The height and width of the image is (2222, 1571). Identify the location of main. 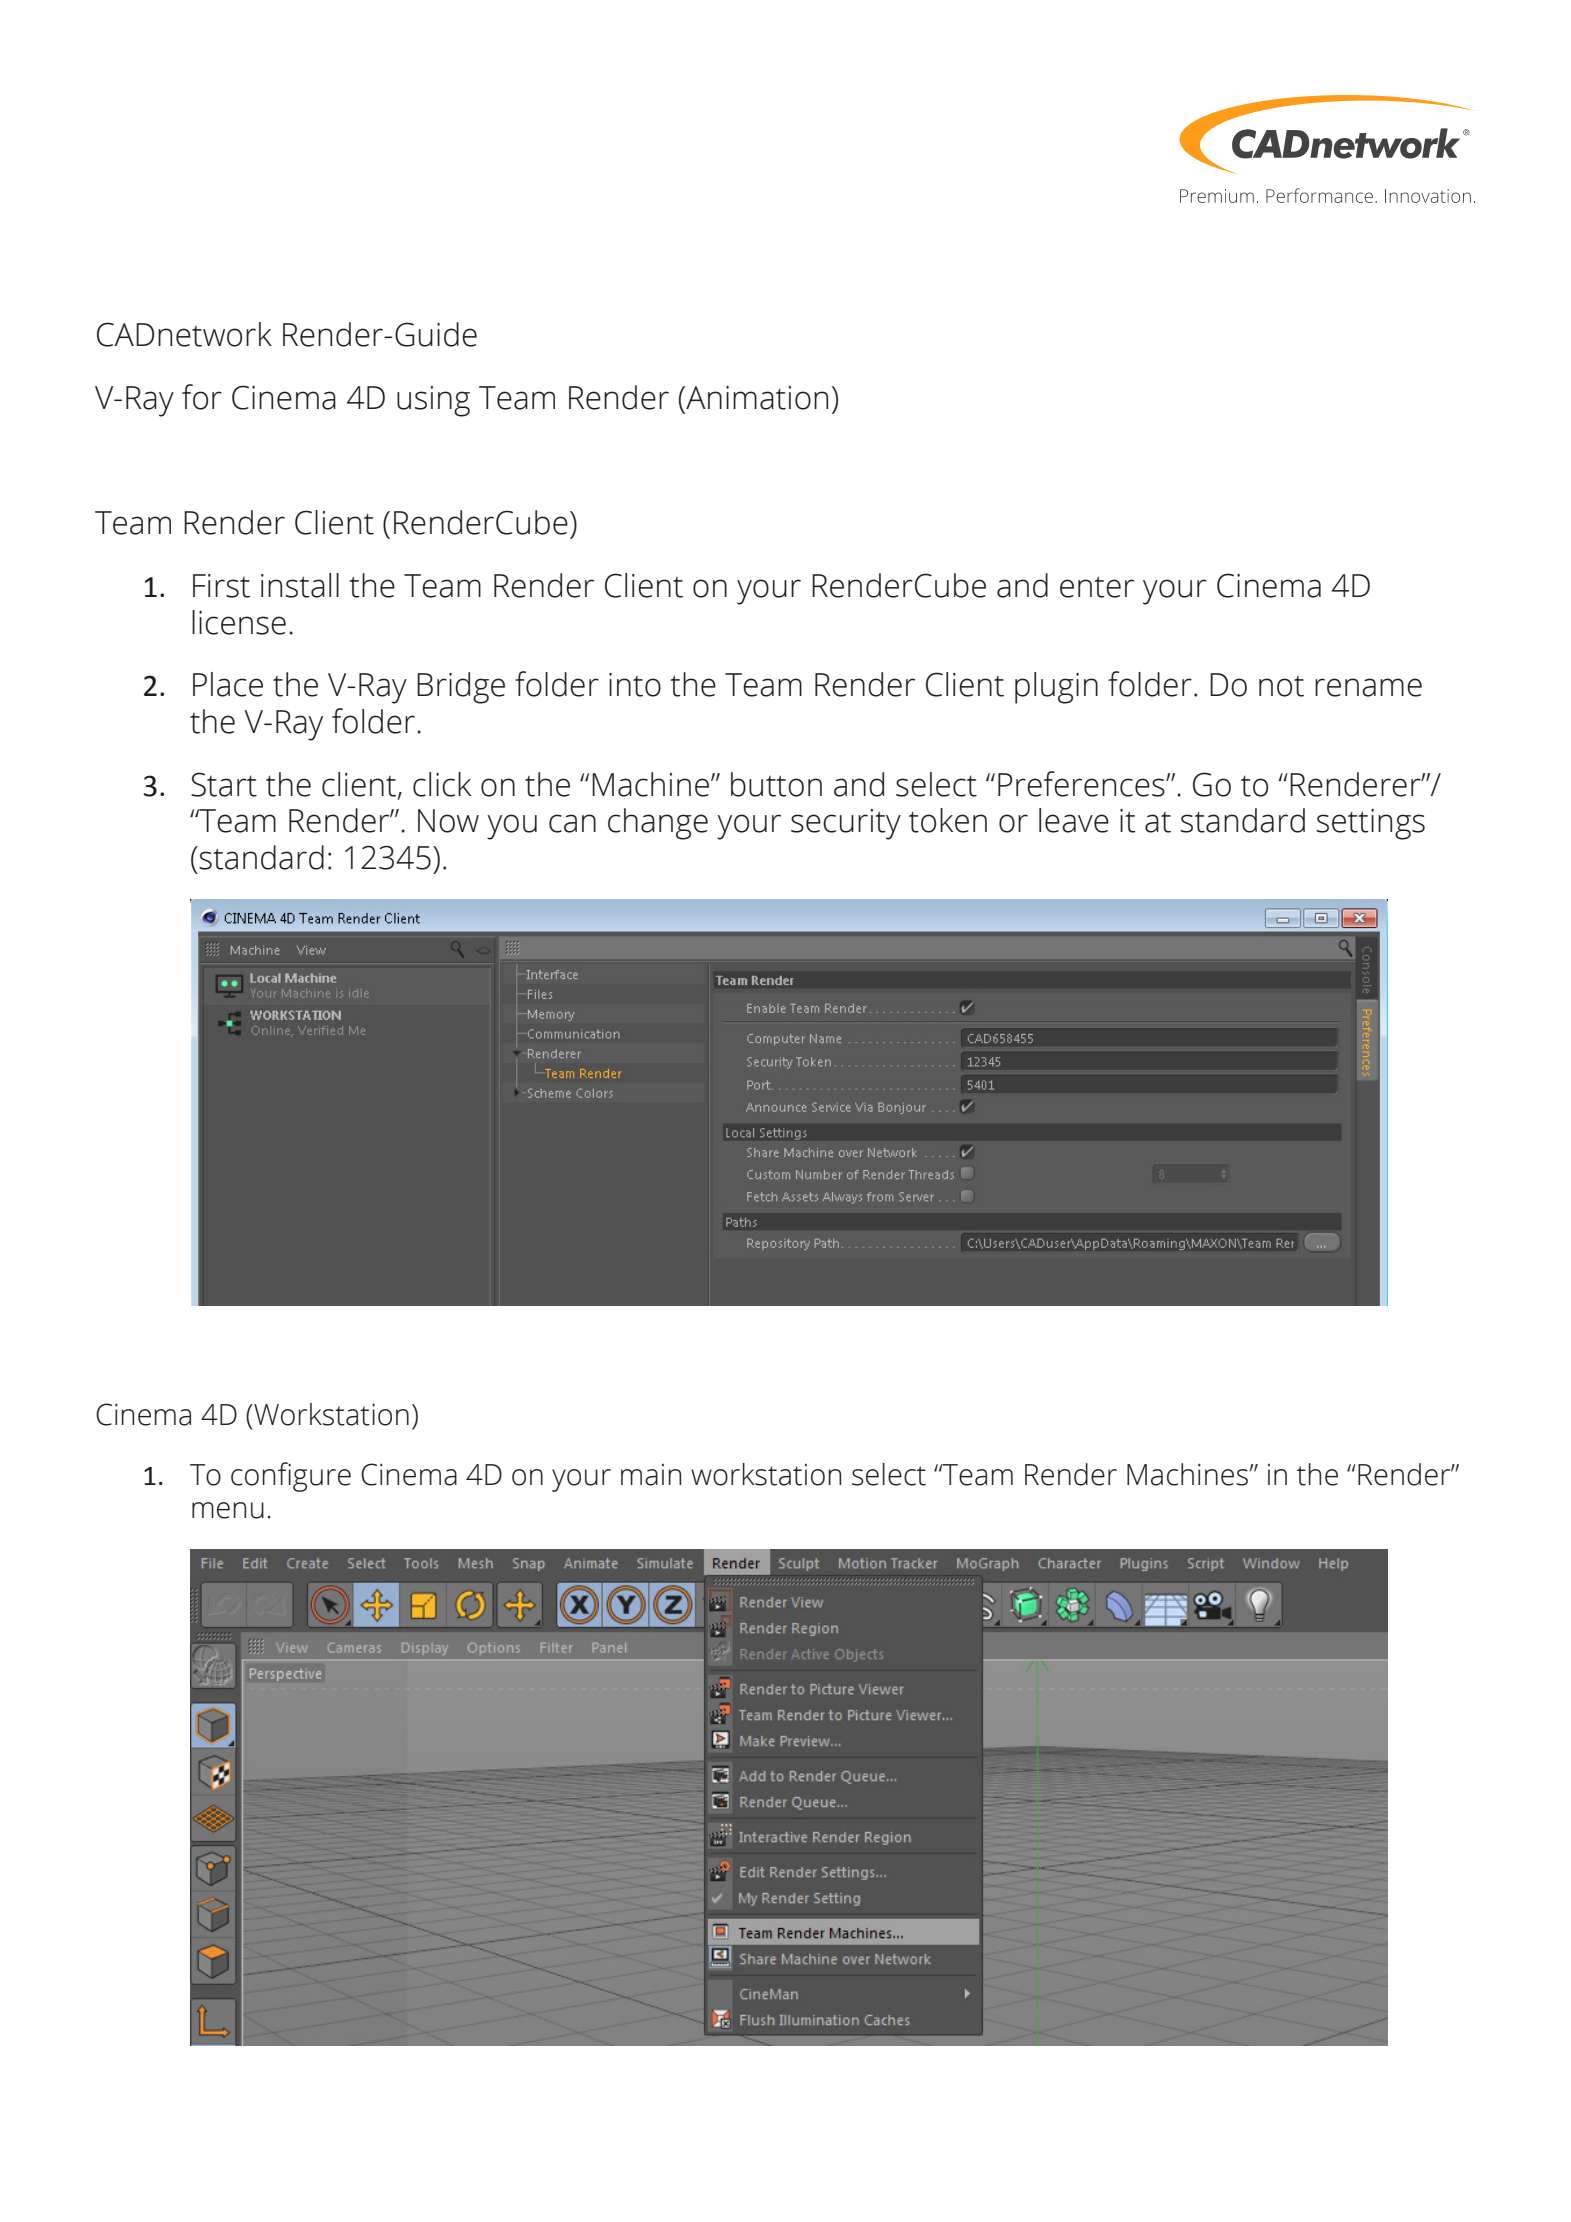
(651, 1475).
